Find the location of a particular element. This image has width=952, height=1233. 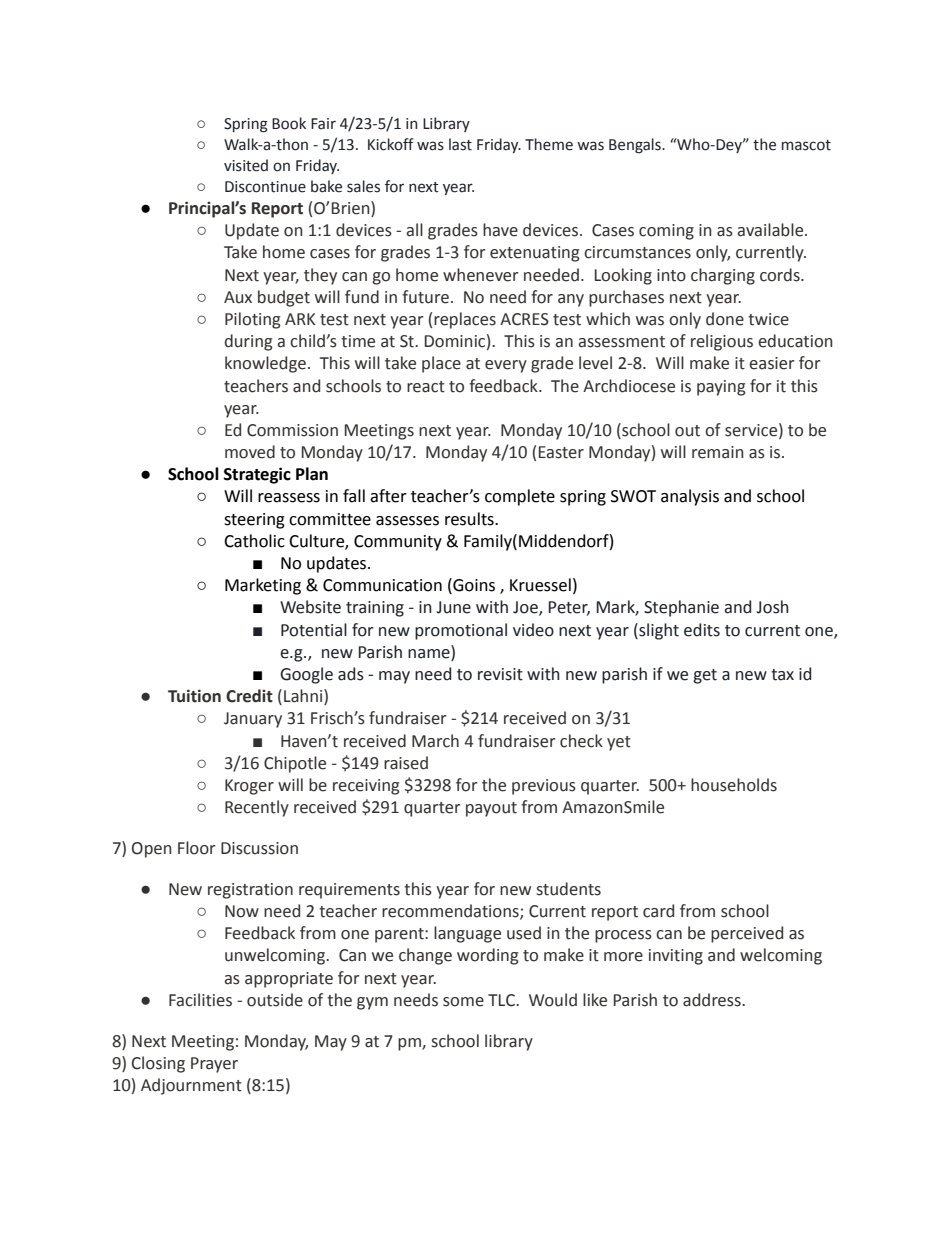

revisit is located at coordinates (500, 674).
